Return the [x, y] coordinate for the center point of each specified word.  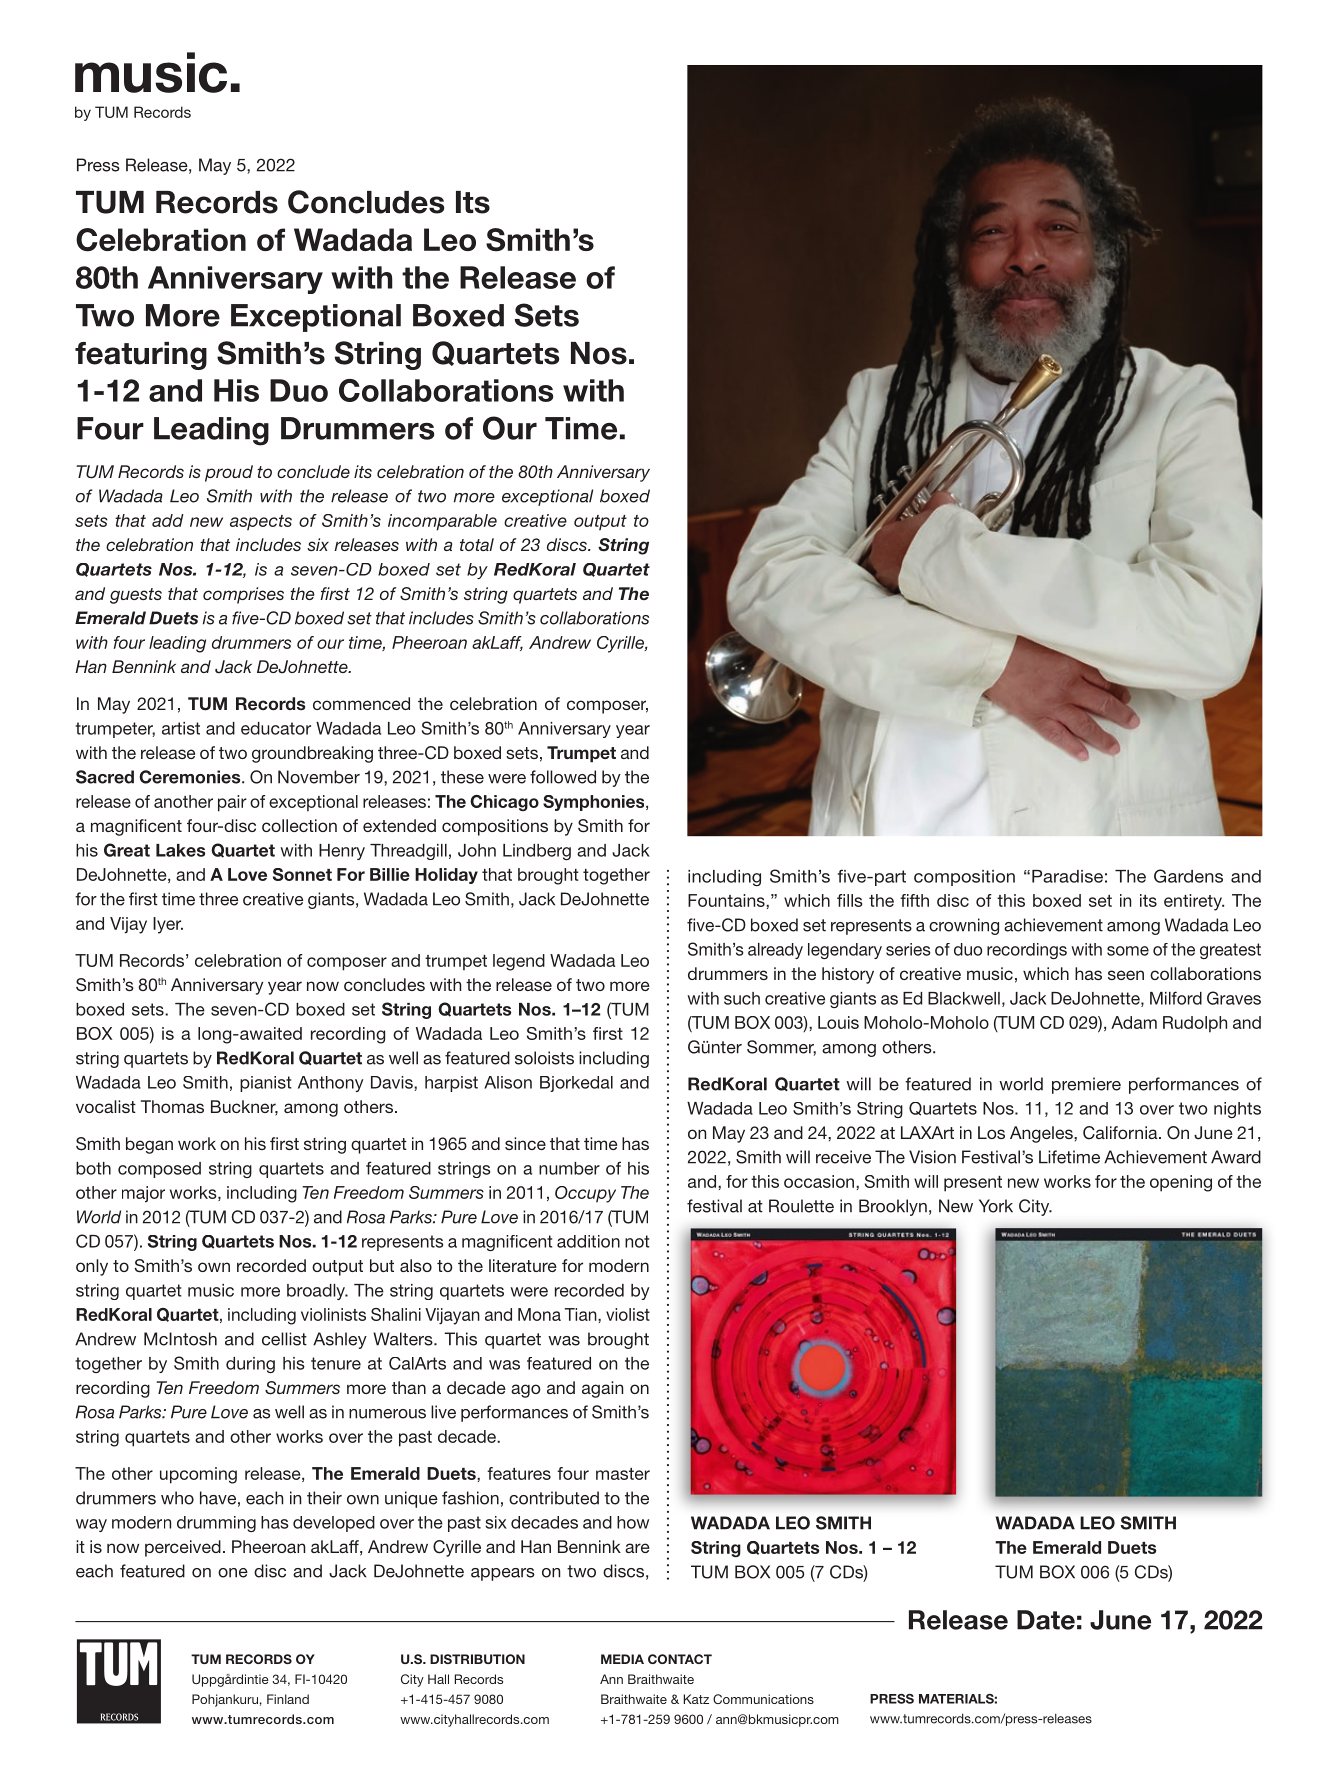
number [569, 1168]
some [1128, 951]
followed [563, 777]
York [996, 1206]
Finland [288, 1699]
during [250, 1365]
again [602, 1389]
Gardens [1188, 876]
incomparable [442, 522]
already [775, 951]
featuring [141, 356]
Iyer [168, 925]
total [477, 544]
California [1121, 1133]
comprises [243, 595]
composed [159, 1170]
